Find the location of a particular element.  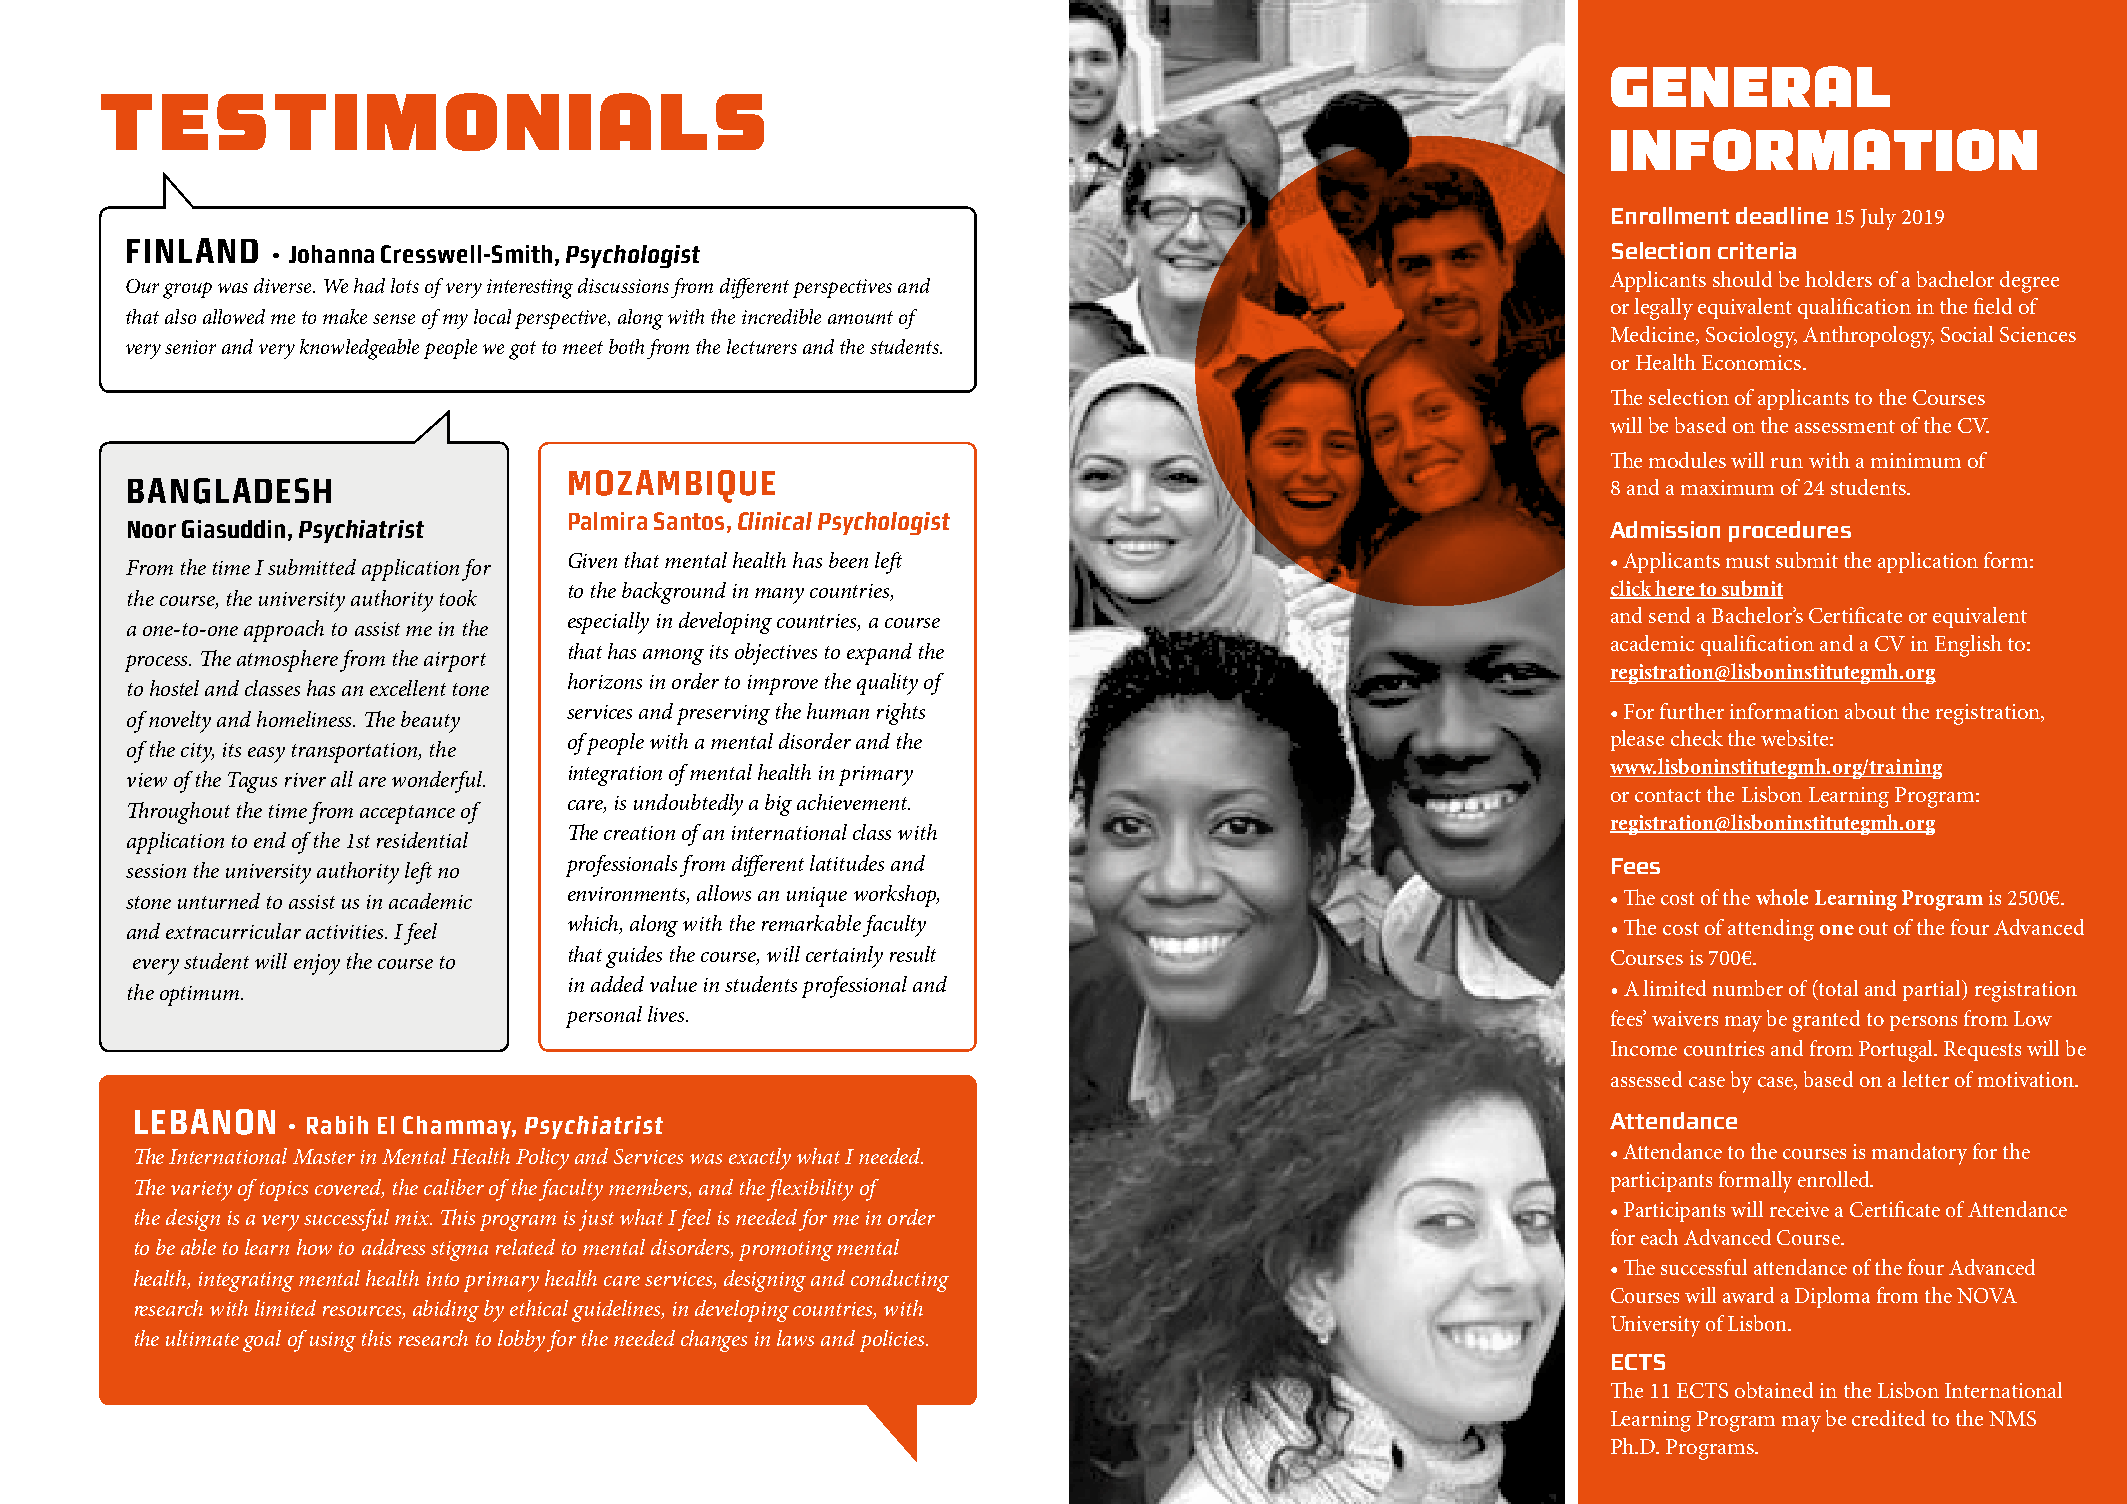

using is located at coordinates (333, 1342).
